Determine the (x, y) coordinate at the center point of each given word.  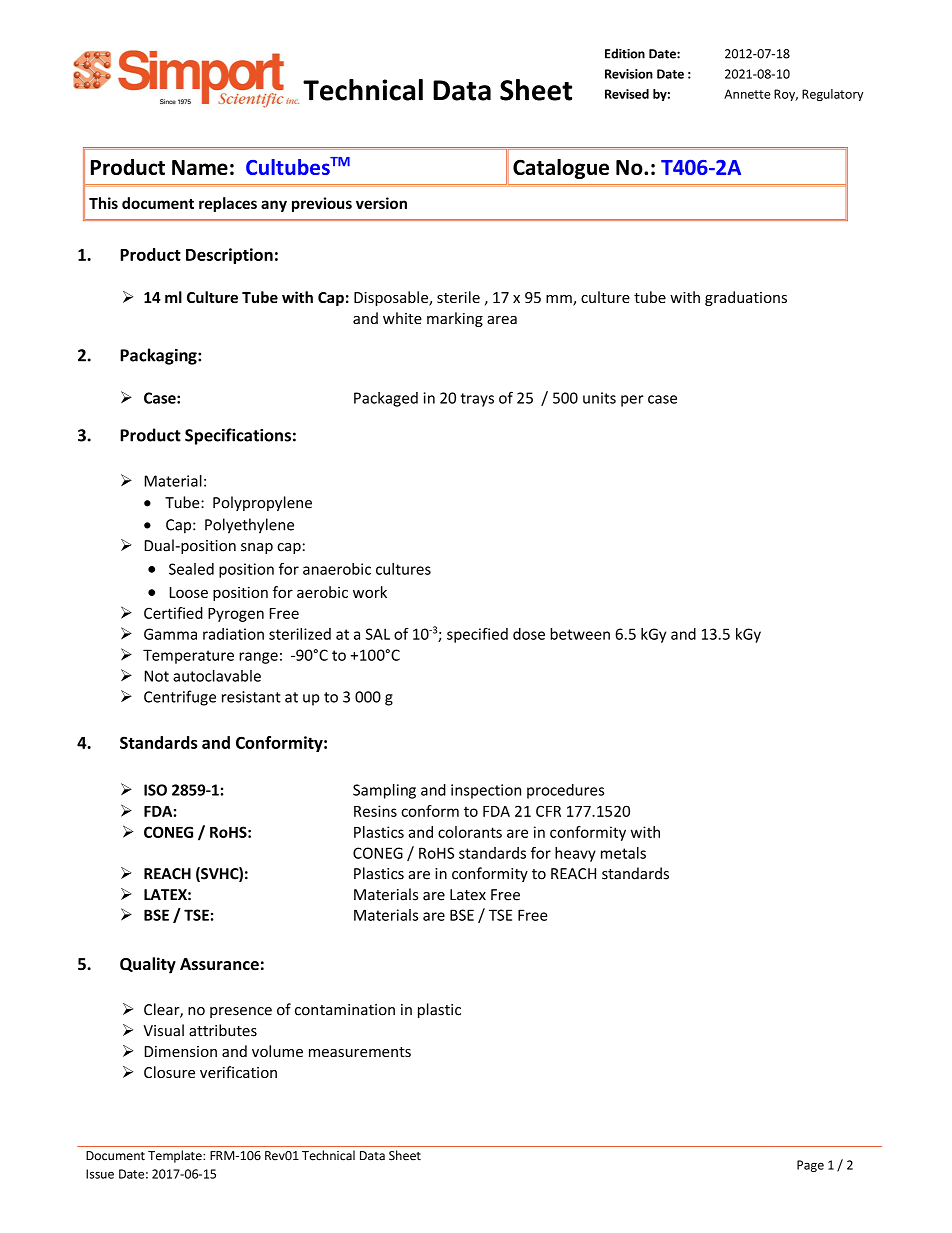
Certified (173, 613)
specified (477, 635)
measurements (360, 1052)
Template (176, 1156)
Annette (747, 94)
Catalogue (561, 169)
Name (200, 167)
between (580, 634)
